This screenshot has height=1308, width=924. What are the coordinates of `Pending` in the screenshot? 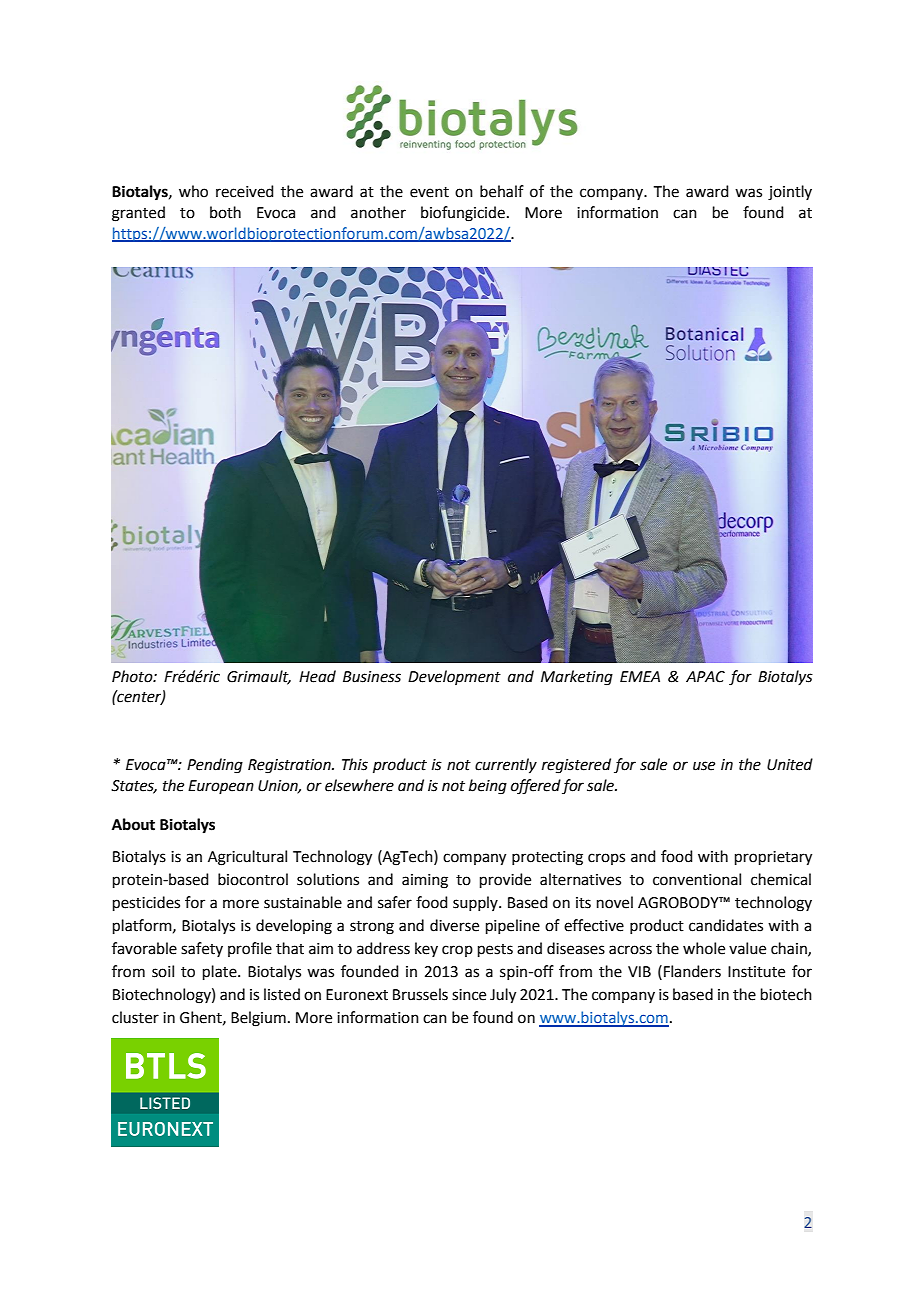 It's located at (215, 766).
